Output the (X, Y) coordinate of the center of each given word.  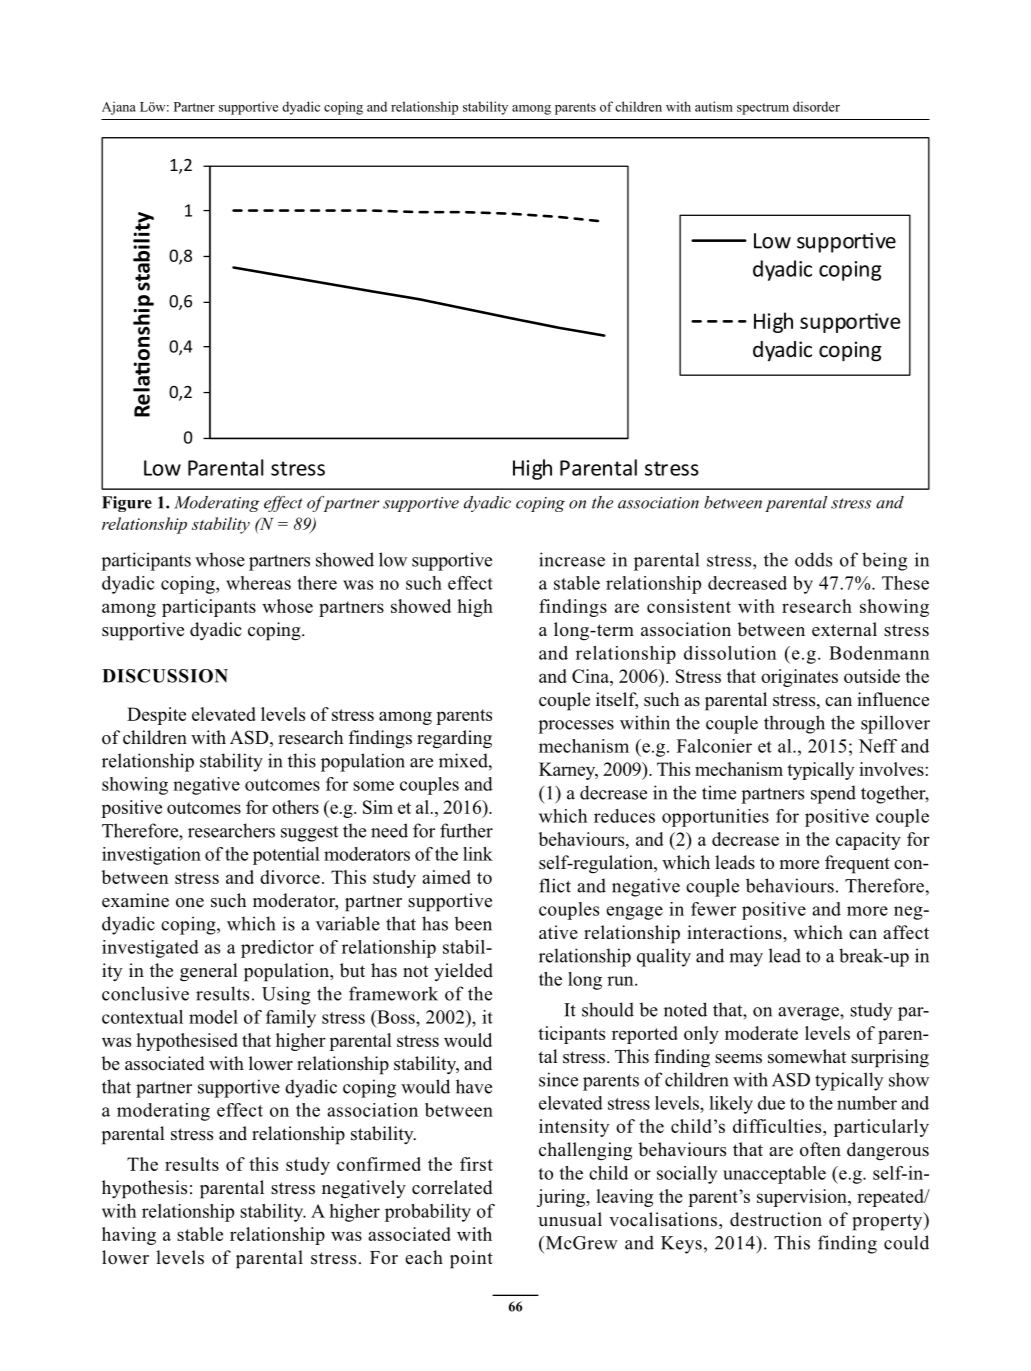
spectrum (763, 109)
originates (799, 678)
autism (714, 106)
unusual (570, 1219)
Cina (591, 676)
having (129, 1236)
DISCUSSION (165, 676)
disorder (816, 106)
